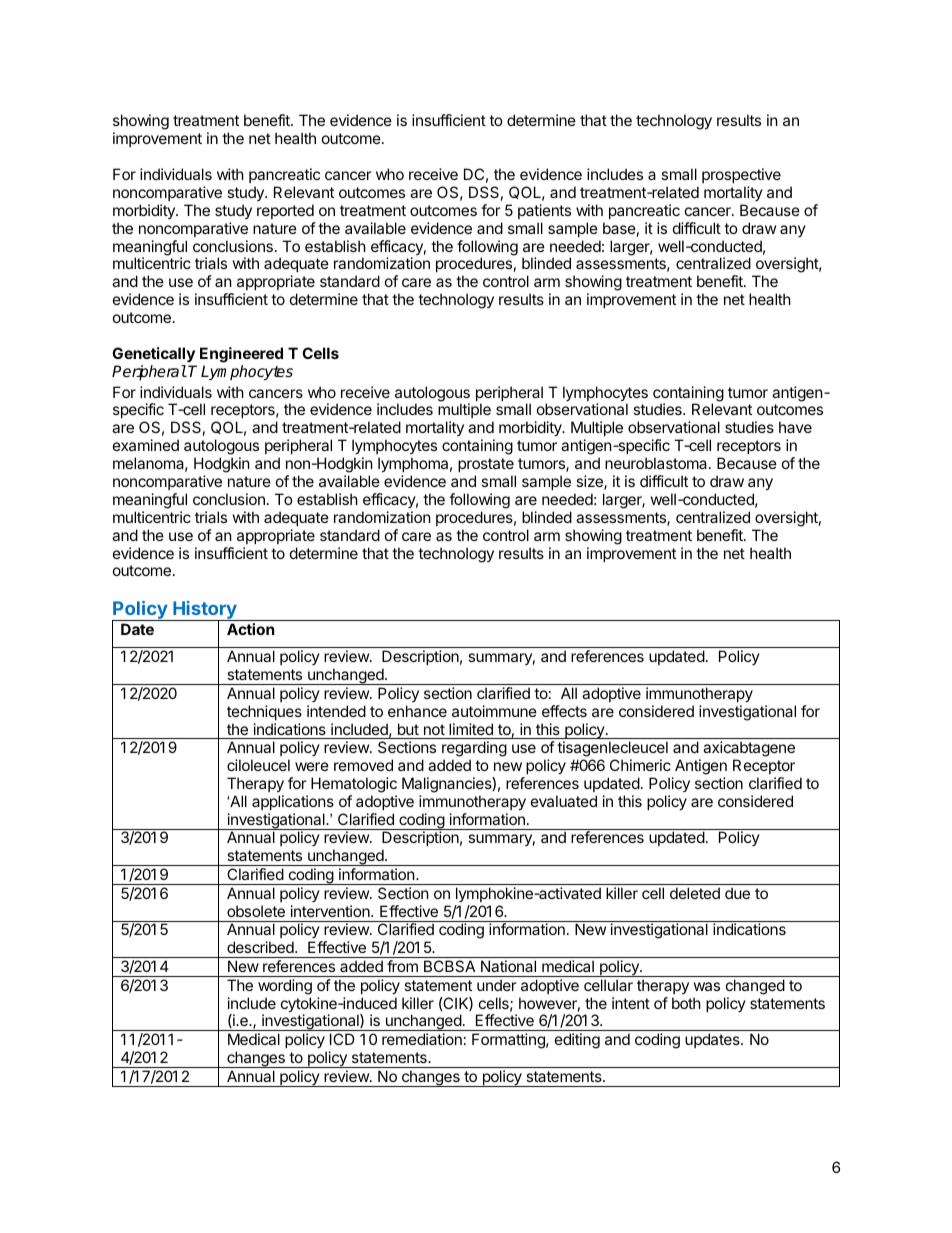 This screenshot has height=1233, width=952. I want to click on effects, so click(564, 711).
